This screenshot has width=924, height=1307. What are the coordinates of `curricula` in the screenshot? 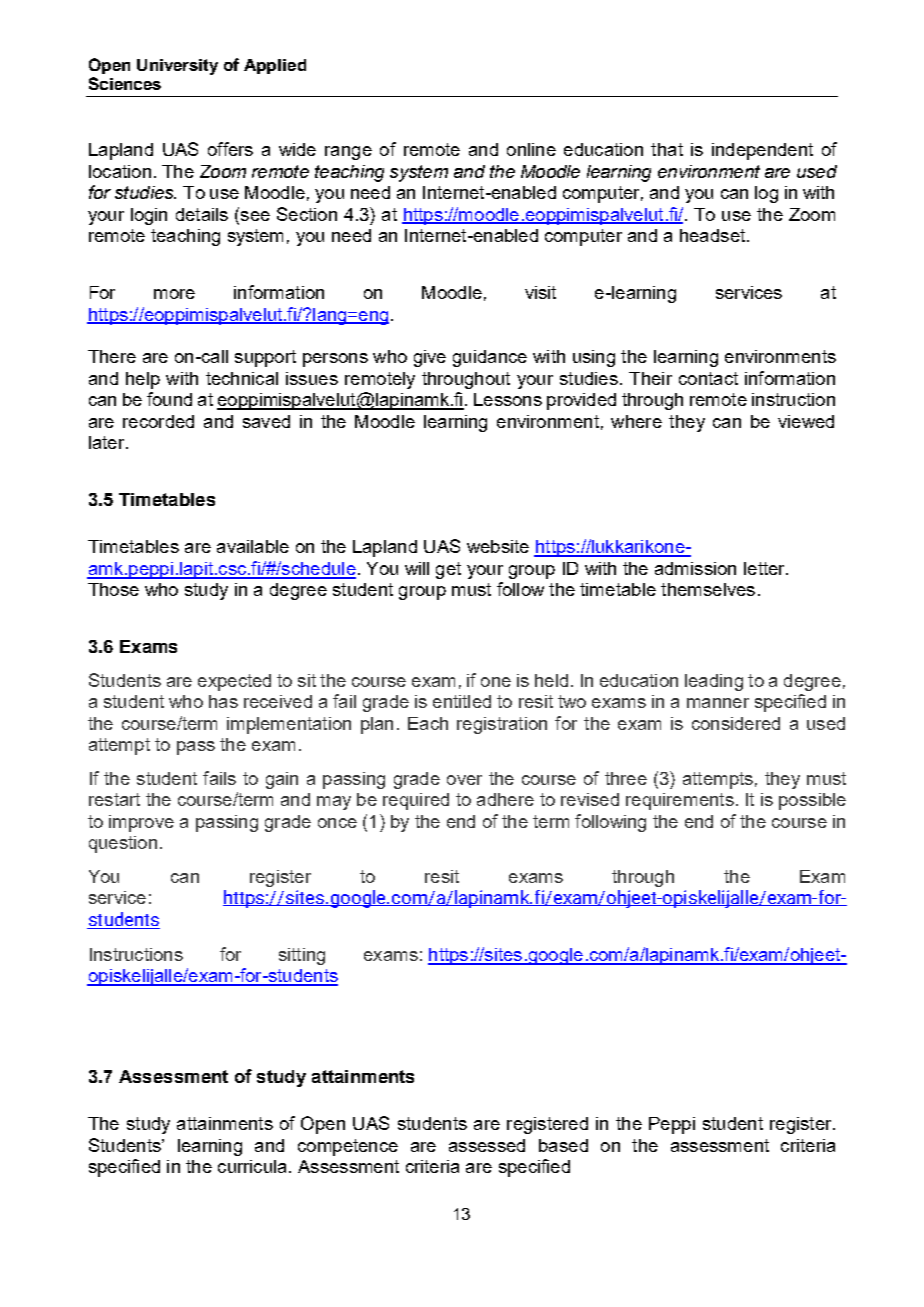 It's located at (252, 1166).
